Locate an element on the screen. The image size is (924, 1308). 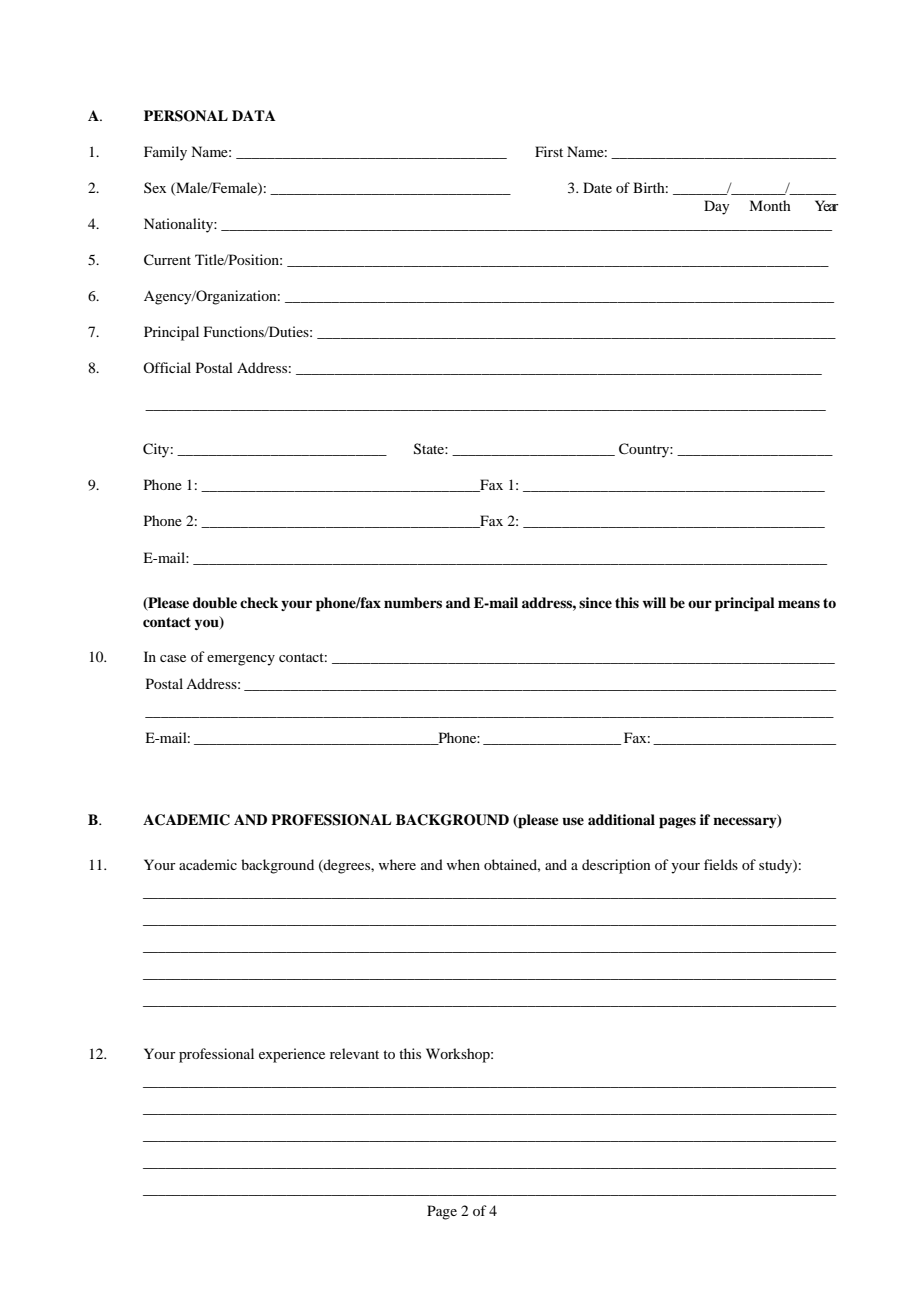
DATA is located at coordinates (254, 115).
